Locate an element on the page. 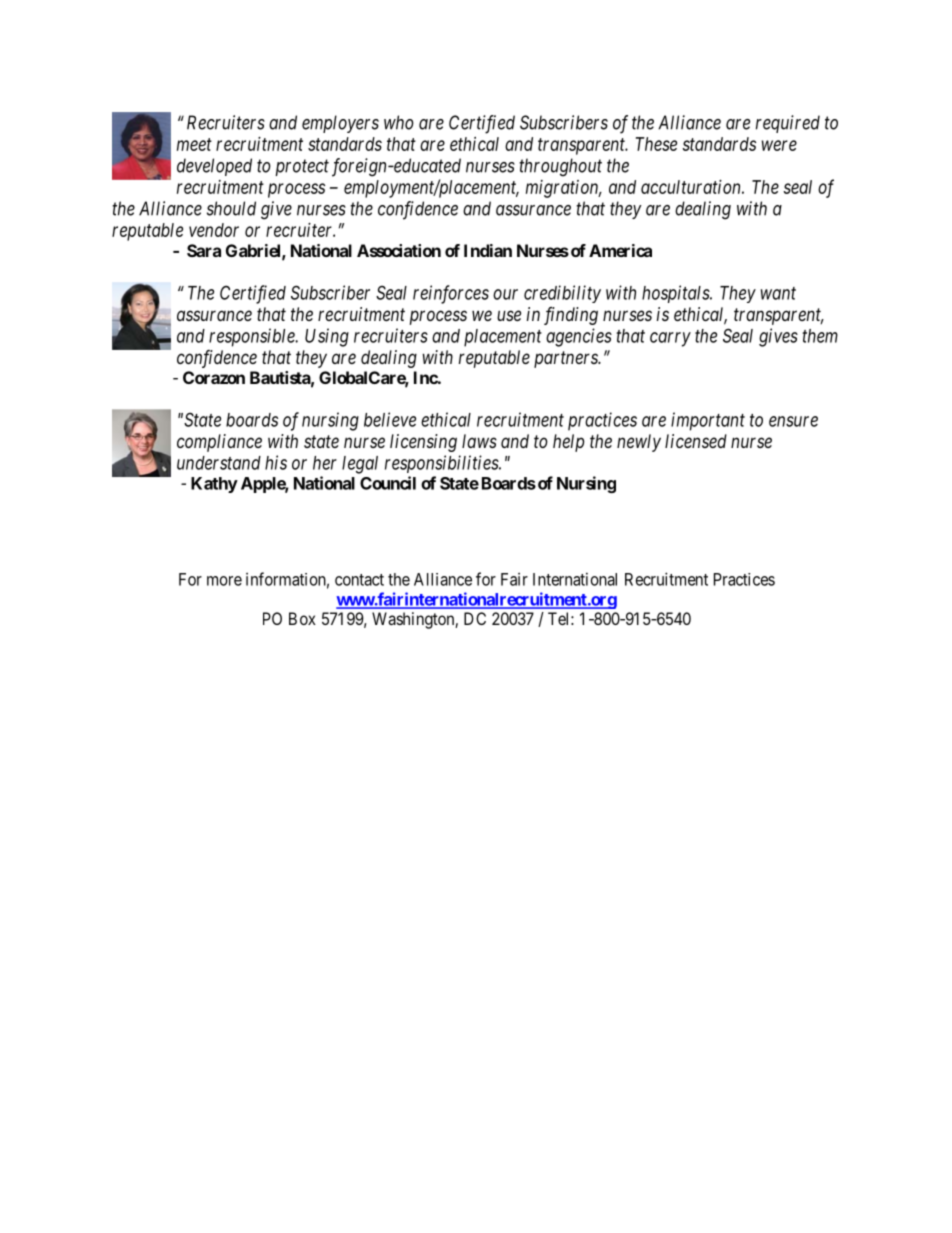 The width and height of the page is (952, 1233). were is located at coordinates (779, 145).
